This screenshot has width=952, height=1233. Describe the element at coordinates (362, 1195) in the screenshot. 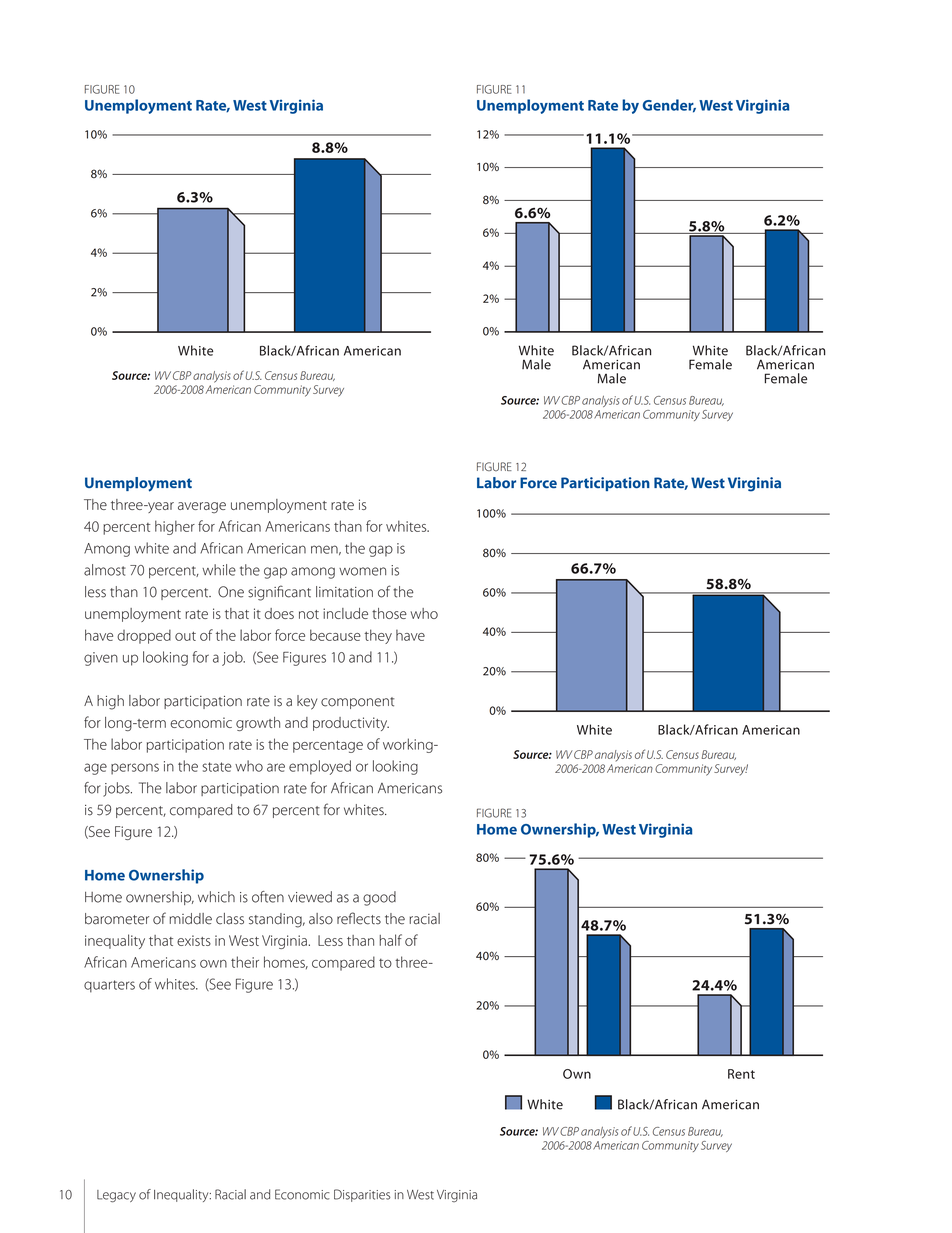

I see `Disparities` at that location.
